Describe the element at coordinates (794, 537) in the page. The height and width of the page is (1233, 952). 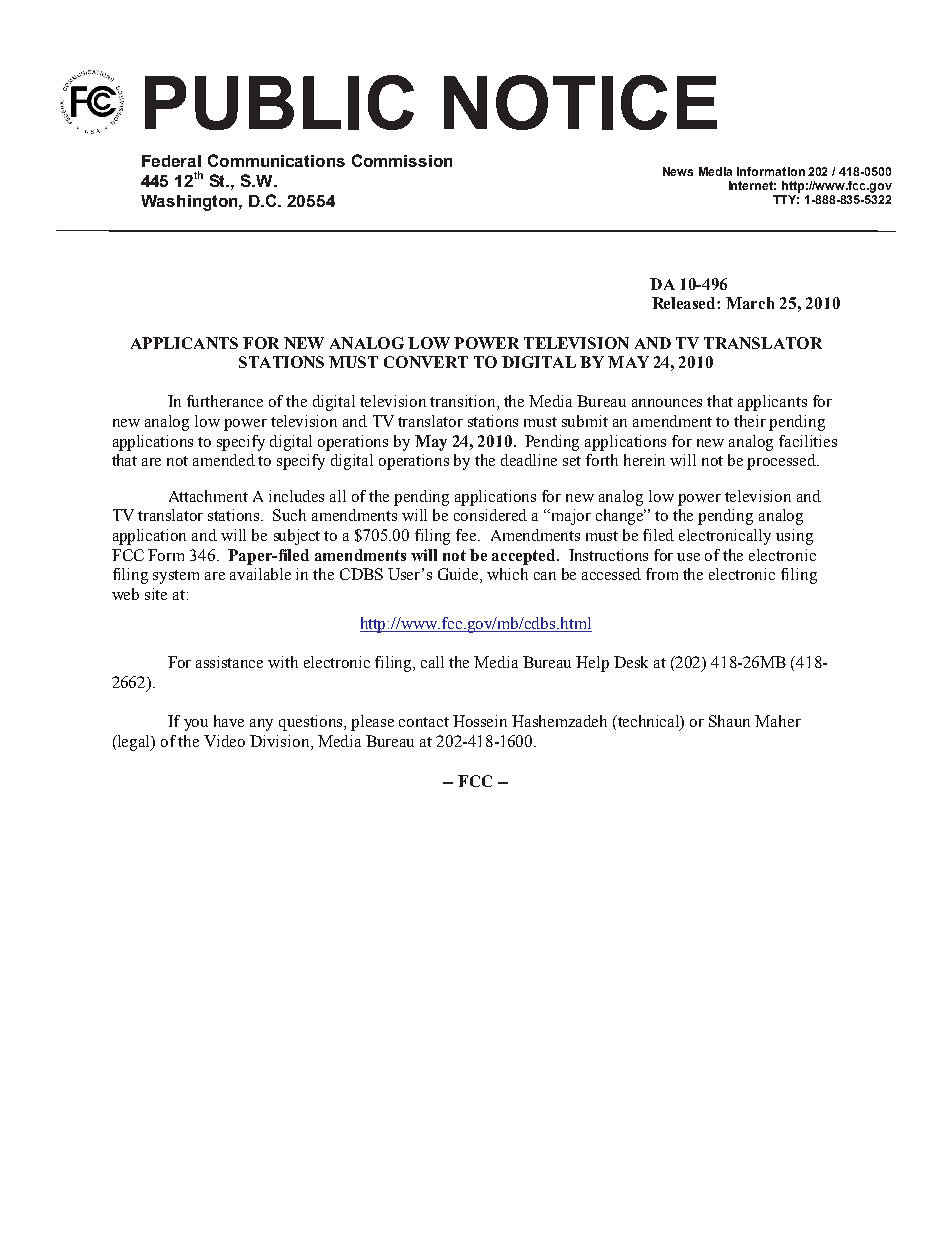
I see `using` at that location.
